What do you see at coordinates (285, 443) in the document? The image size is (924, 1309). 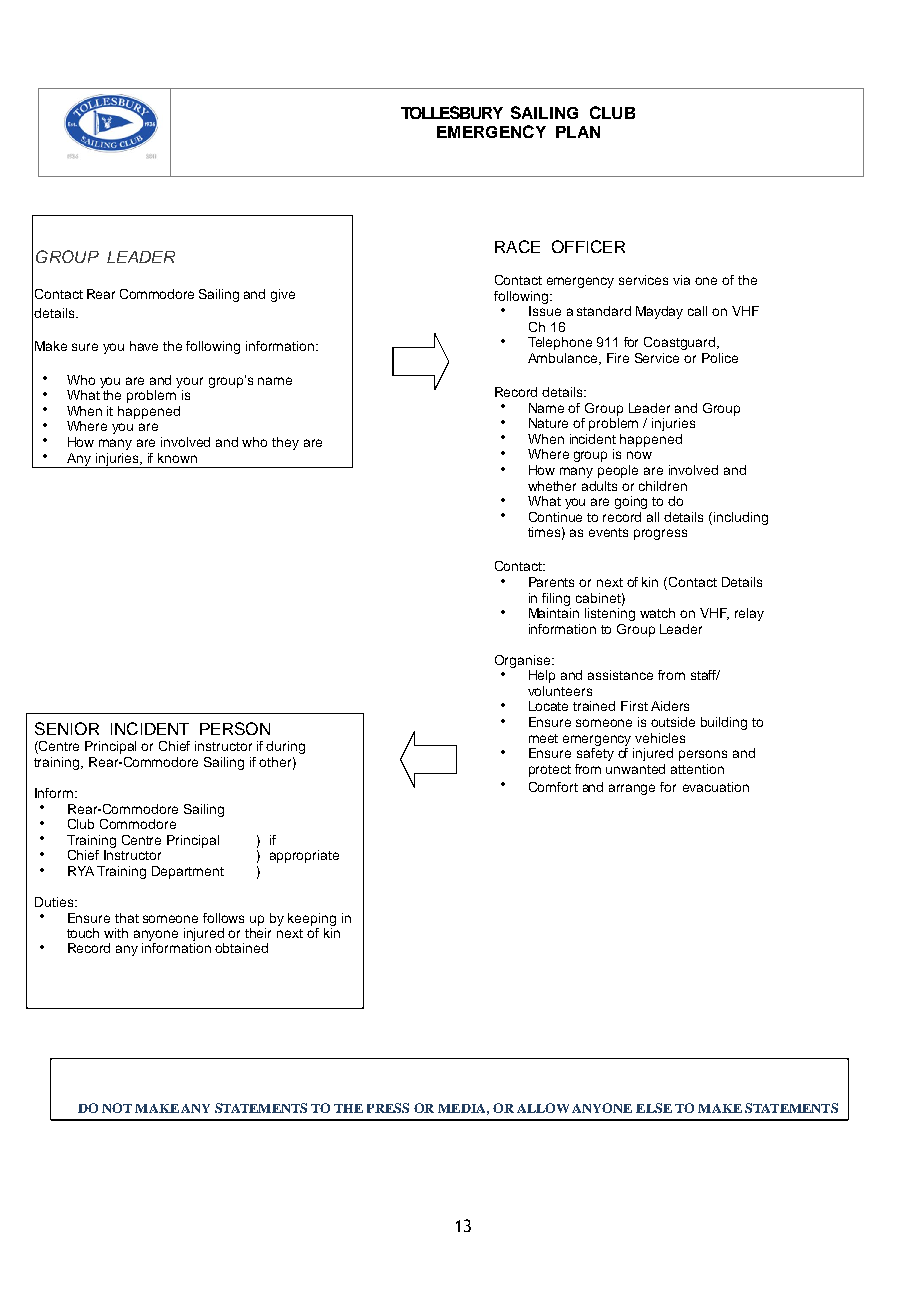 I see `they` at bounding box center [285, 443].
